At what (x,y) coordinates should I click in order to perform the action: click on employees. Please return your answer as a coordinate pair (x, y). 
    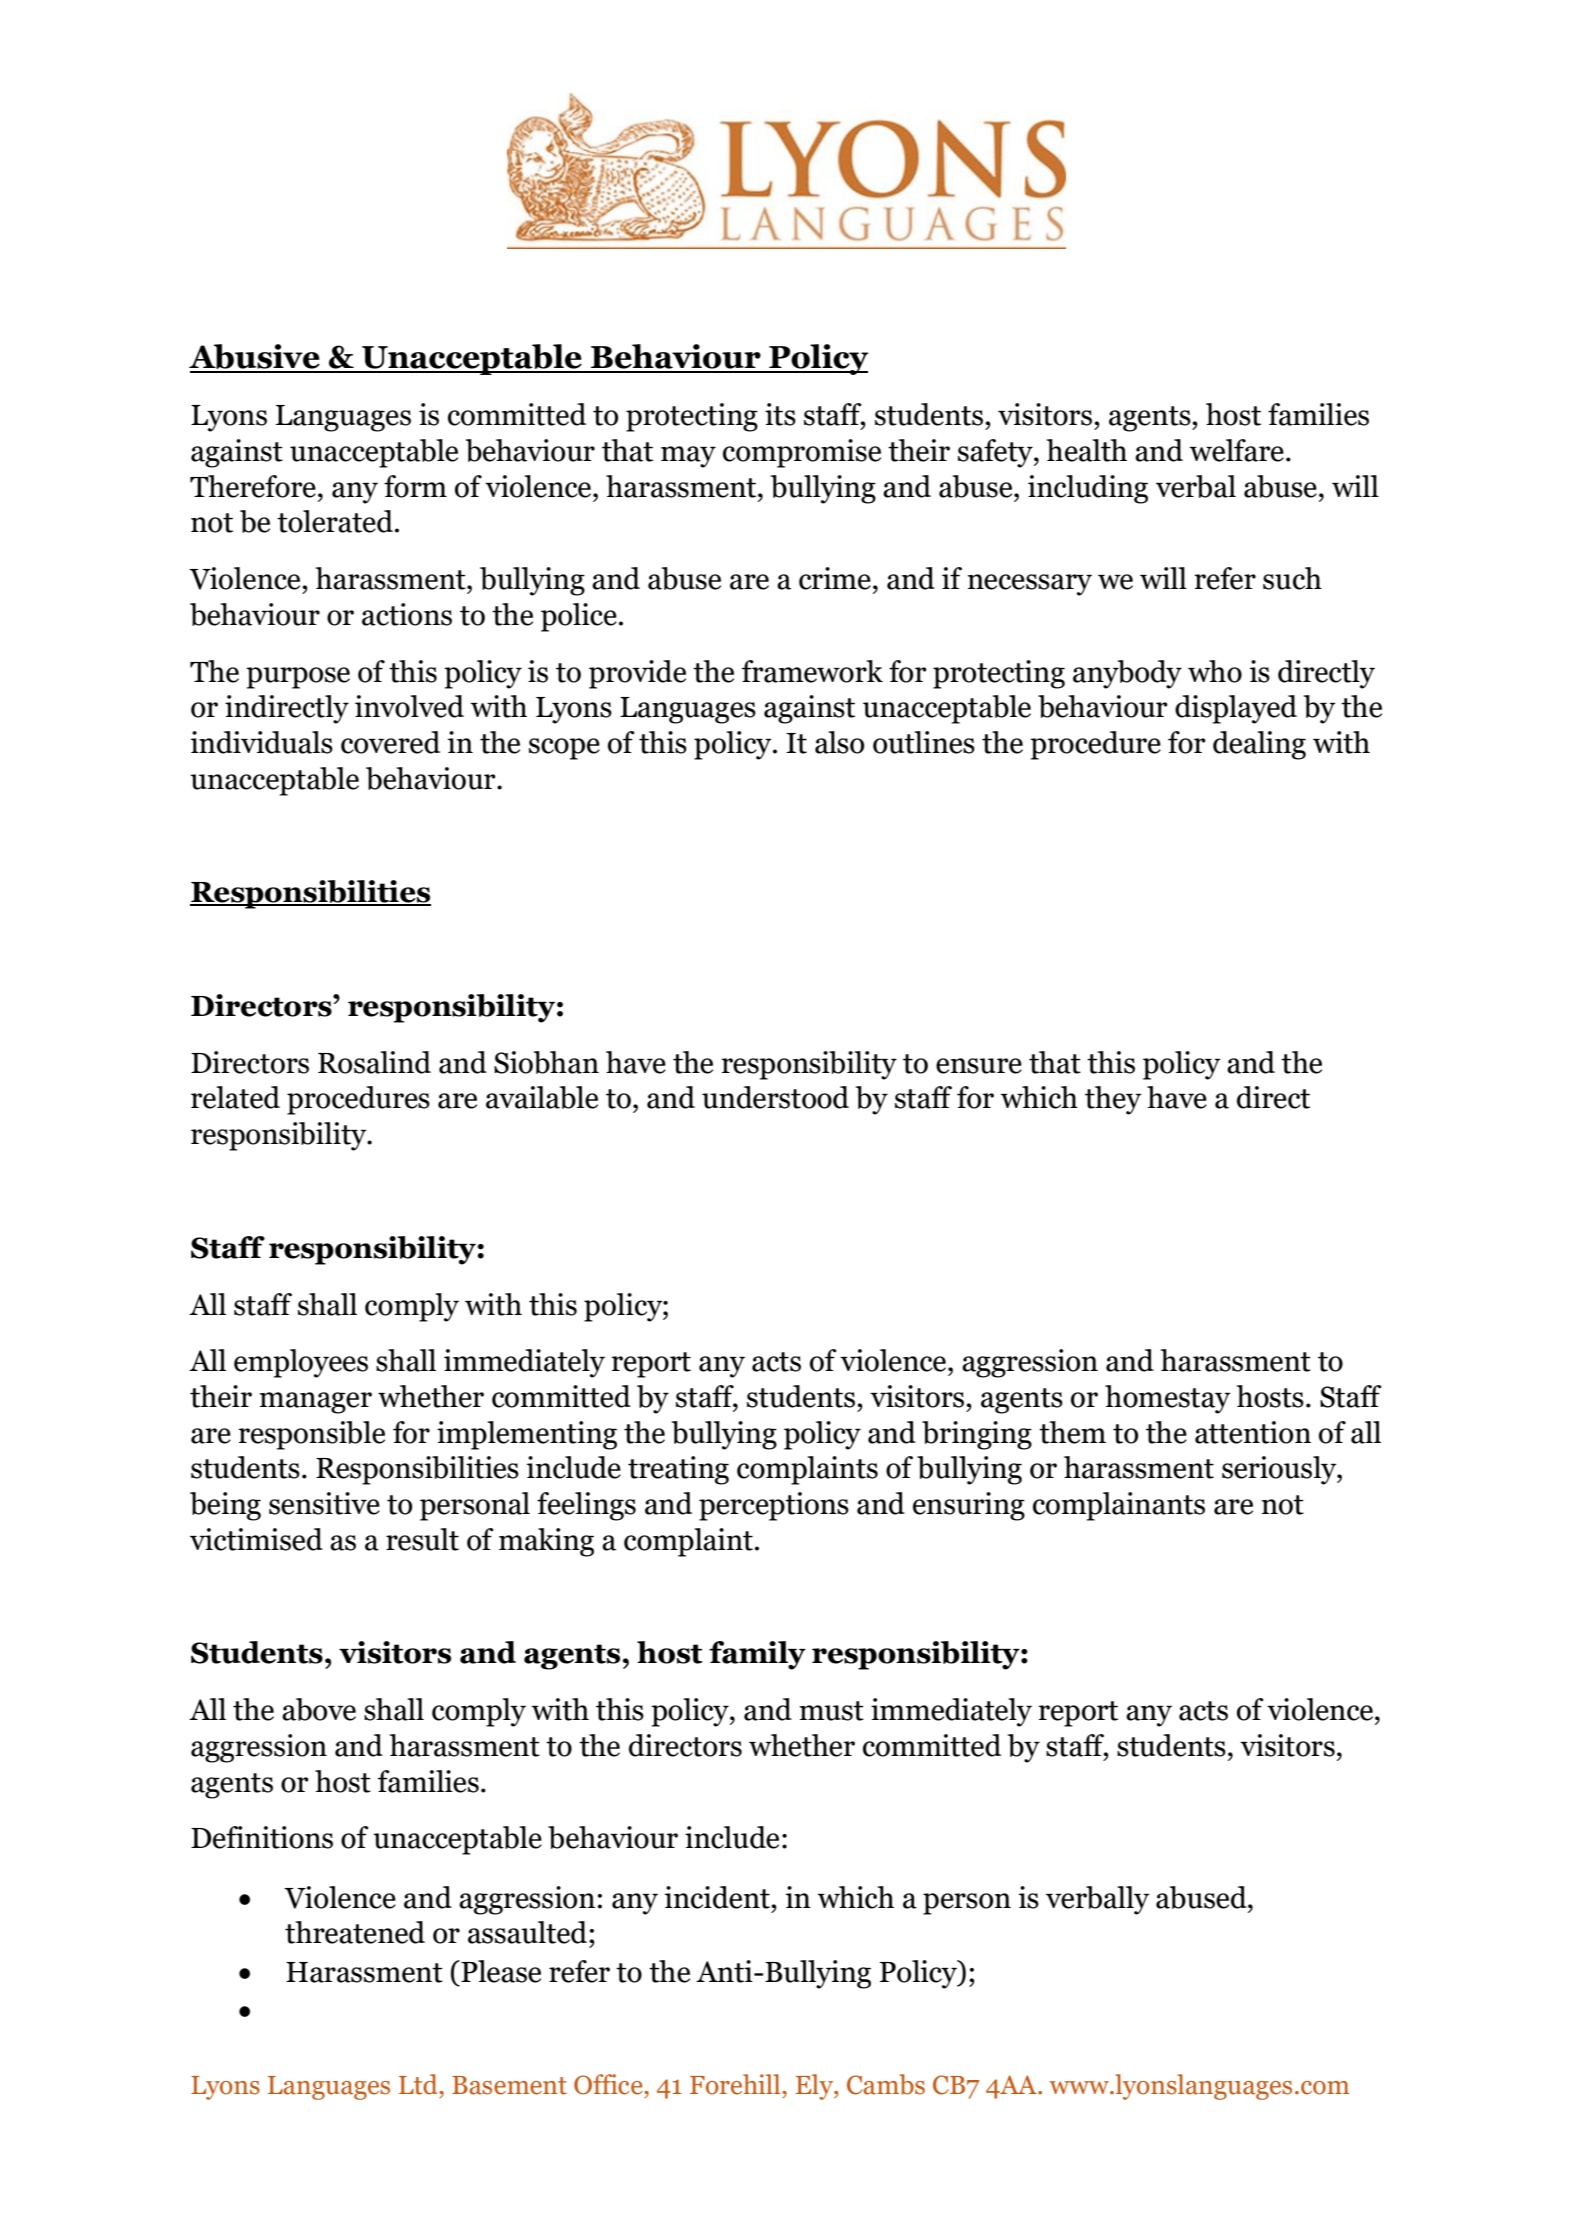
    Looking at the image, I should click on (301, 1363).
